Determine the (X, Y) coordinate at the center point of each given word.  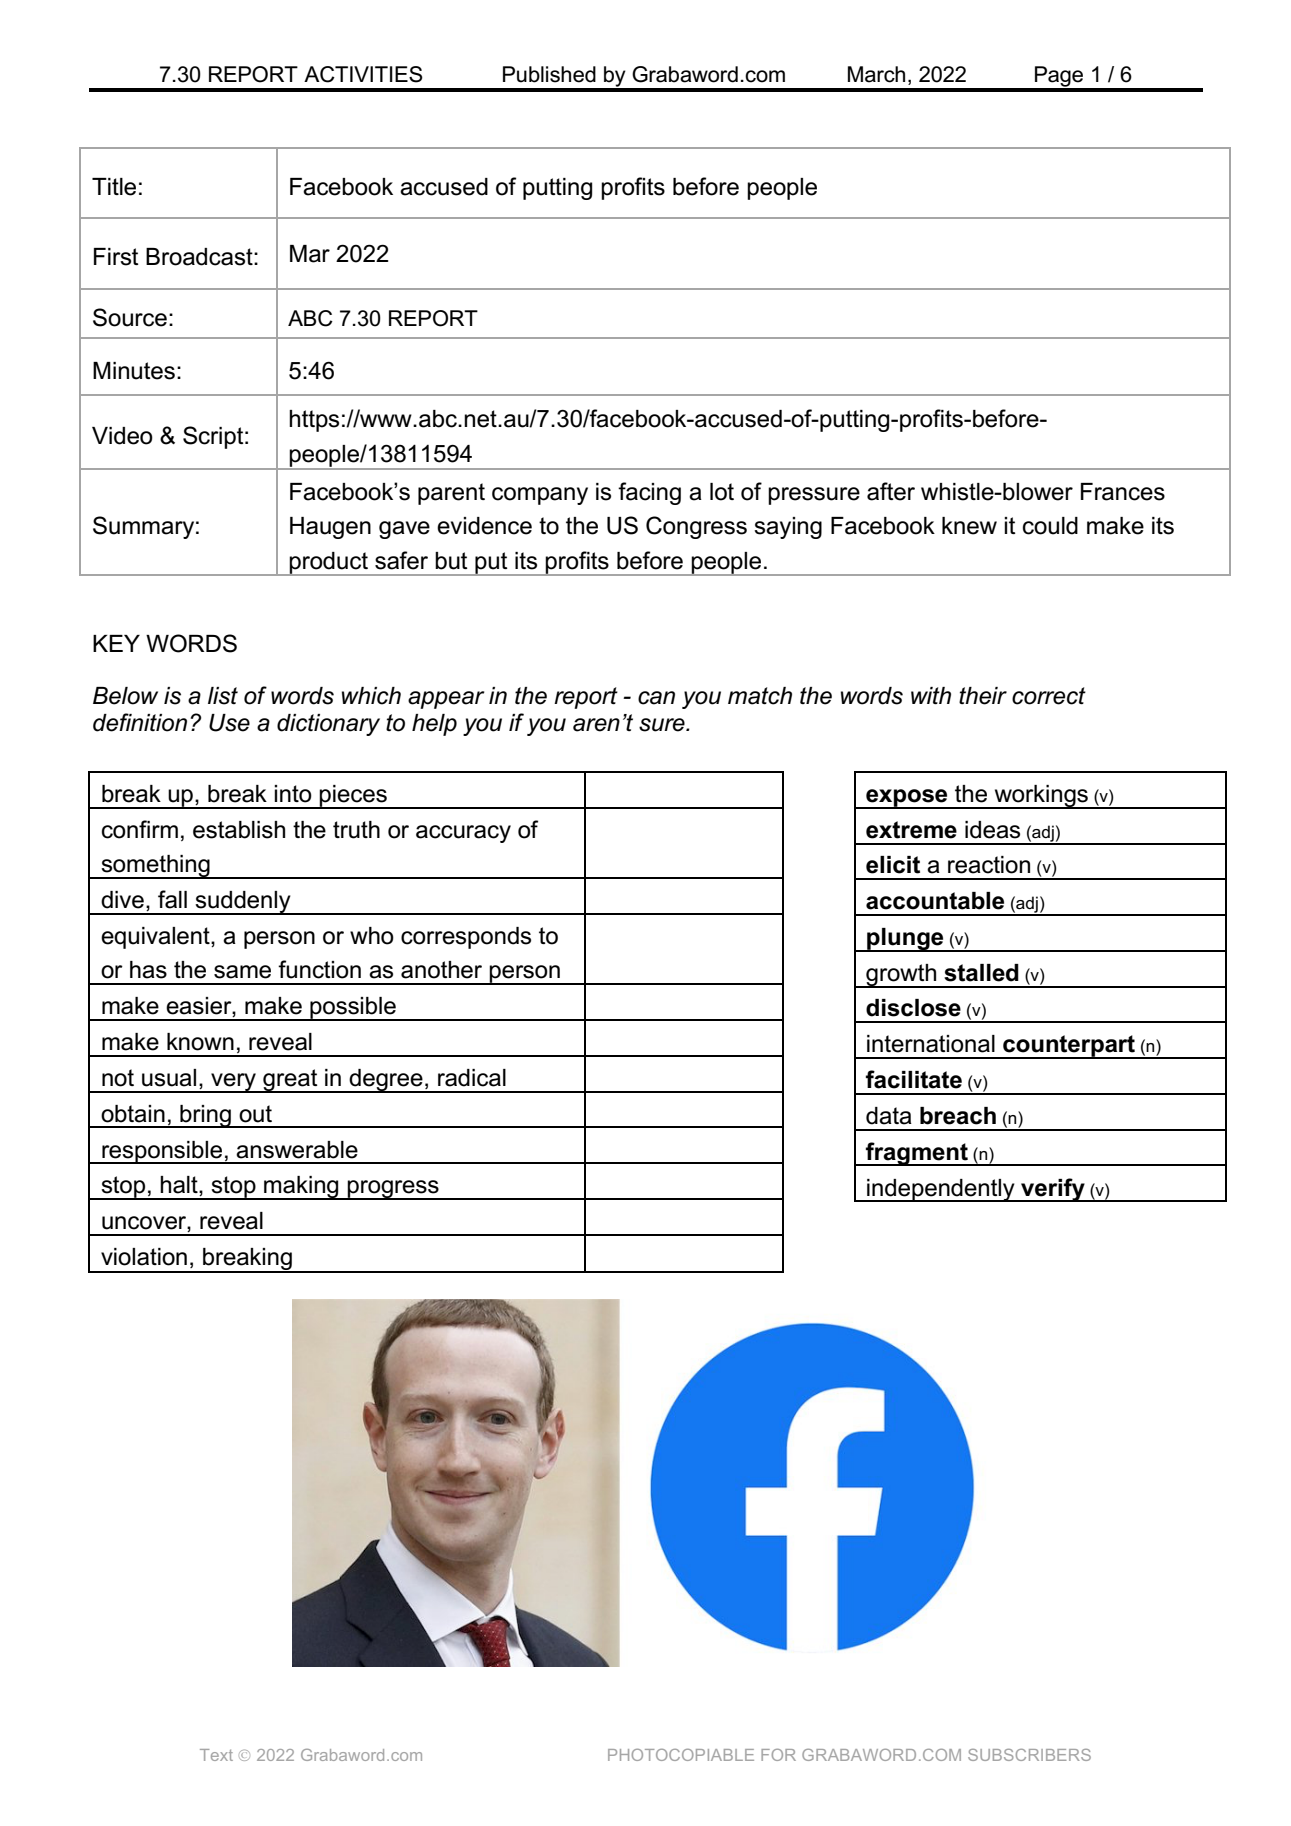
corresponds (466, 938)
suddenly (243, 903)
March (876, 74)
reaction (989, 865)
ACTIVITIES (363, 74)
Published (549, 74)
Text (216, 1755)
